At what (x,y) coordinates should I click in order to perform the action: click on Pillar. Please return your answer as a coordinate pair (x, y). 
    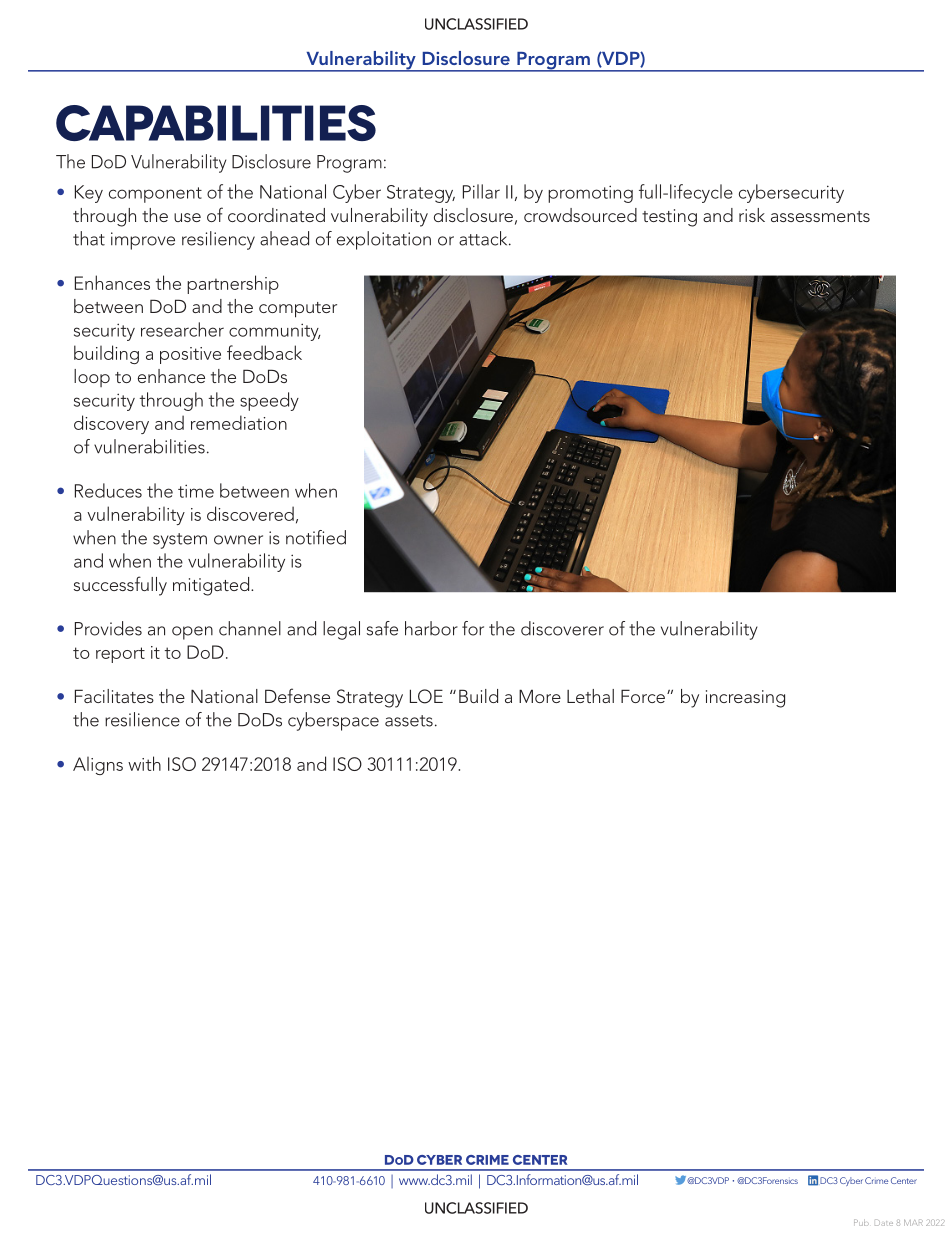
    Looking at the image, I should click on (481, 191).
